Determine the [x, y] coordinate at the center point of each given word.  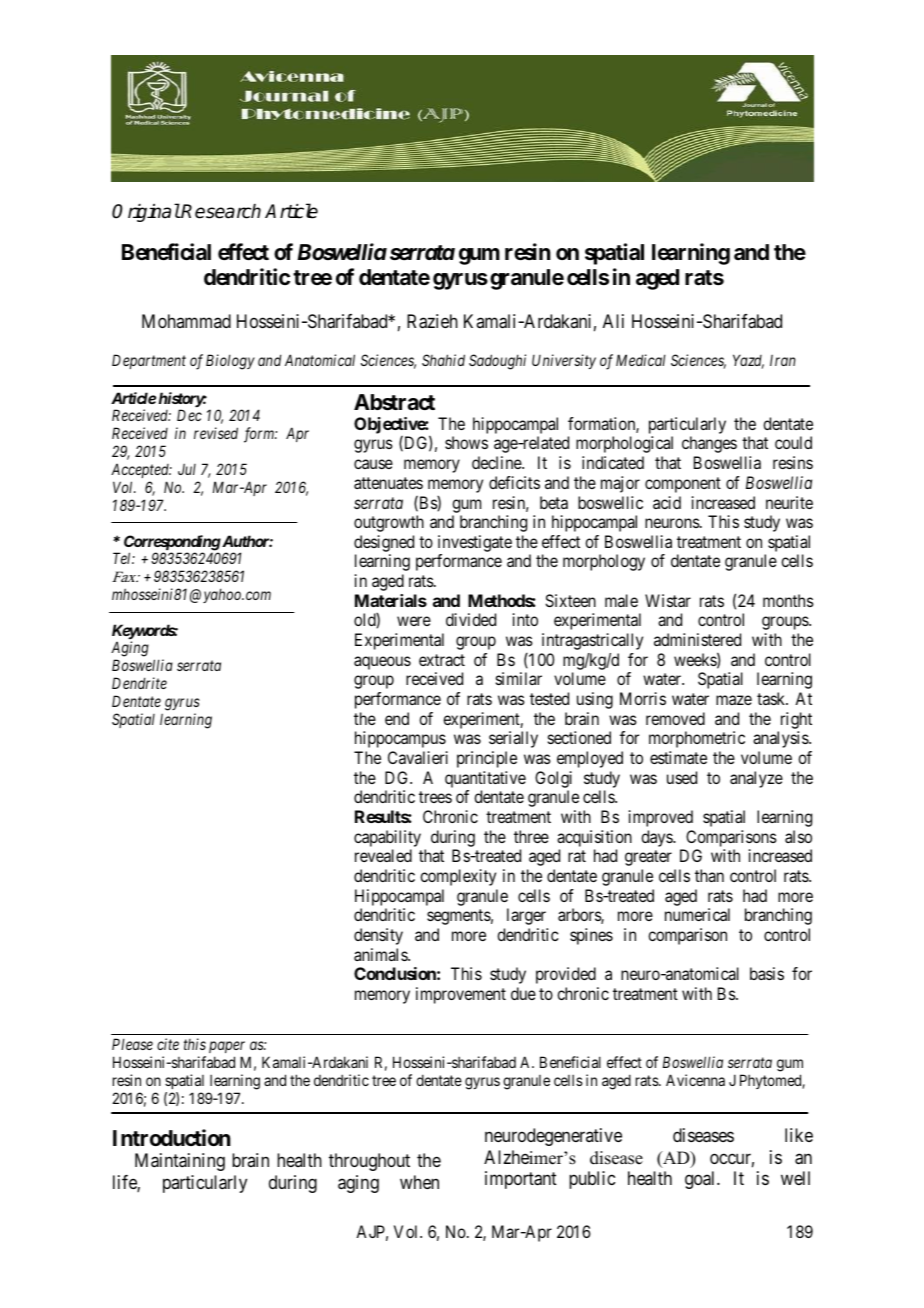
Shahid [443, 360]
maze [734, 700]
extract [442, 660]
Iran [783, 360]
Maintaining [180, 1162]
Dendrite [139, 683]
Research [220, 211]
